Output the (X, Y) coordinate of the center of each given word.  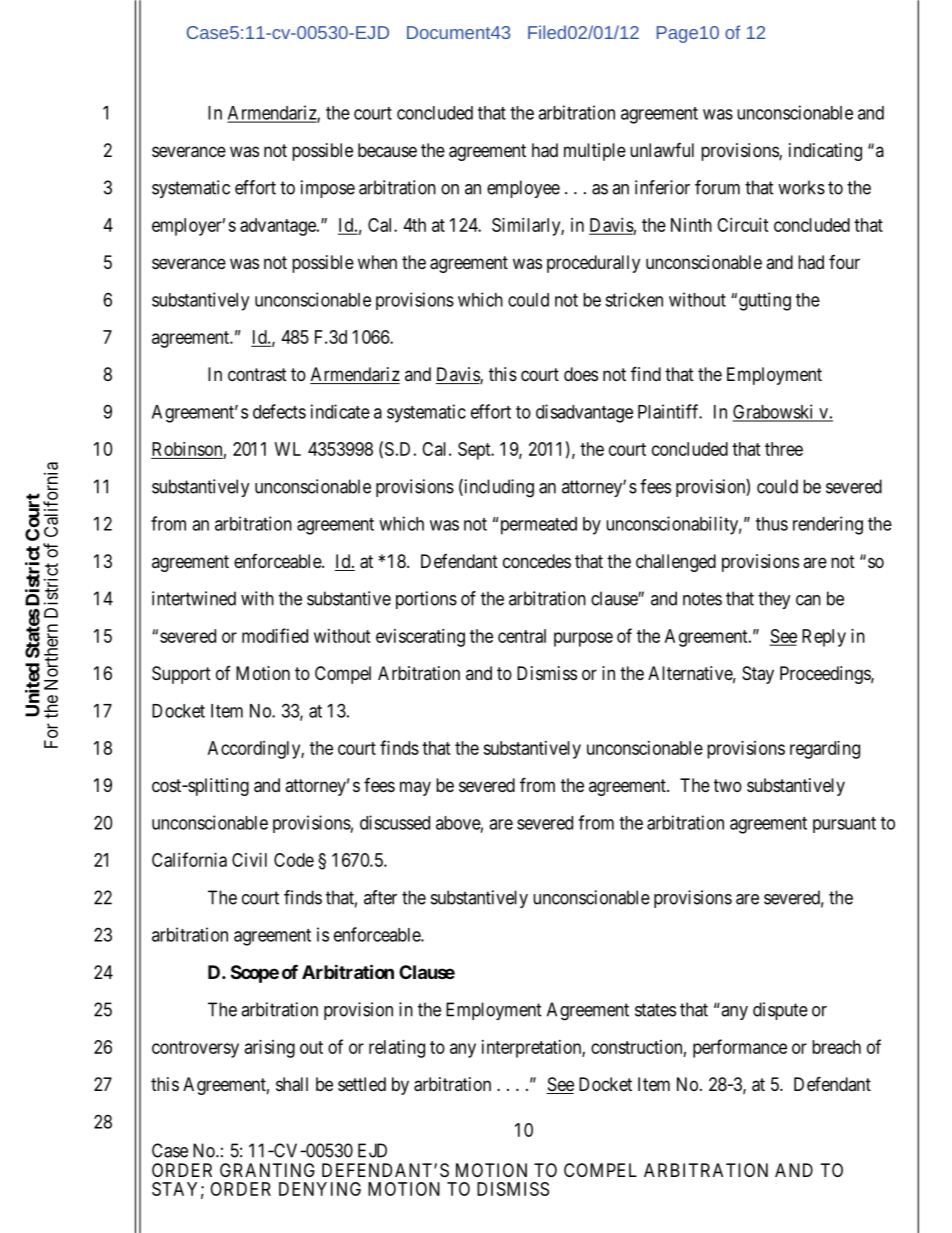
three (784, 449)
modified (275, 635)
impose (328, 189)
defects (279, 411)
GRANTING (267, 1170)
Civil (249, 860)
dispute (780, 1011)
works (801, 187)
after (380, 897)
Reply (824, 638)
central (522, 636)
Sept (475, 451)
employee (523, 189)
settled (362, 1084)
